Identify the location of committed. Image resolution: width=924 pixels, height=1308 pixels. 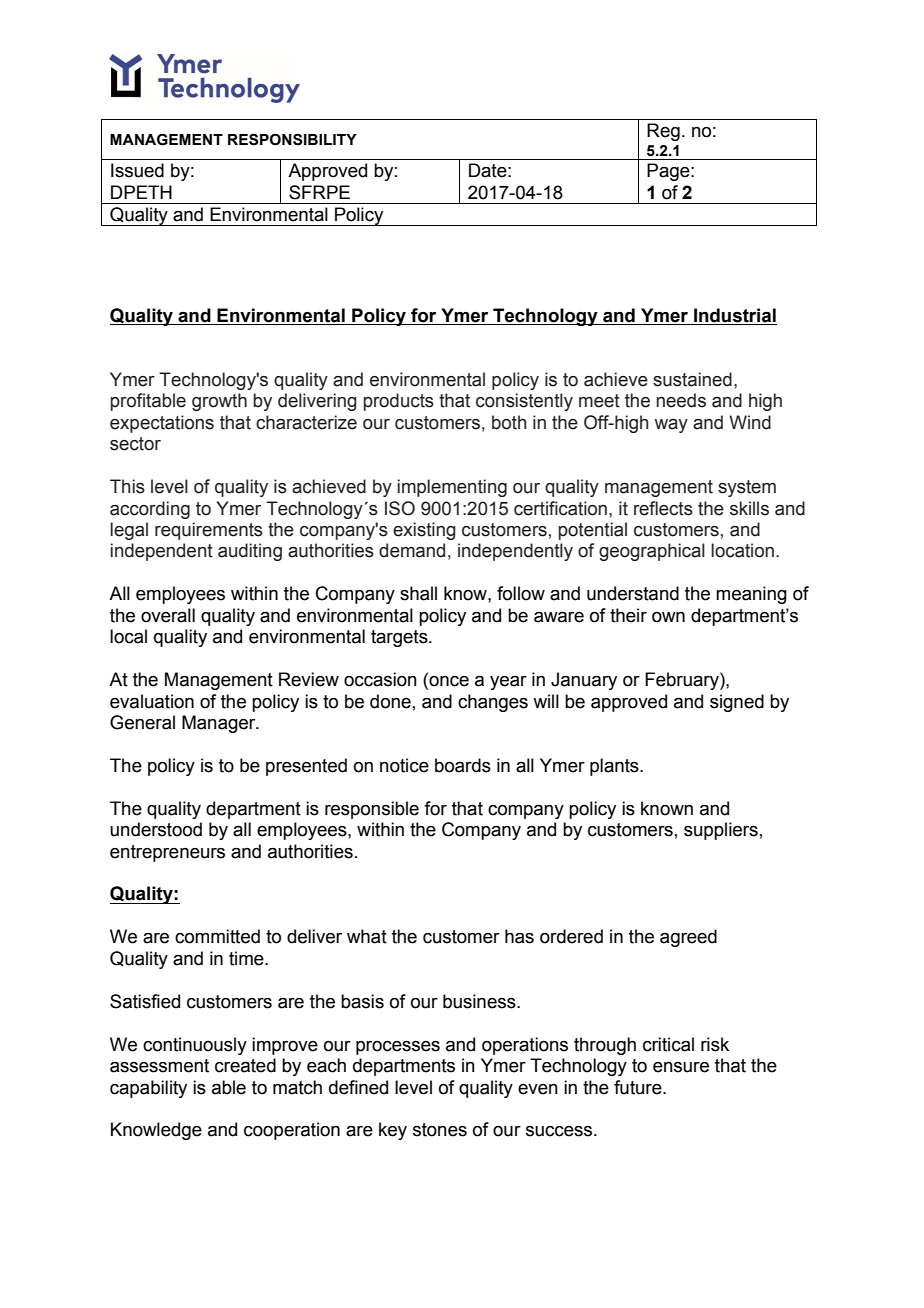
(217, 936).
